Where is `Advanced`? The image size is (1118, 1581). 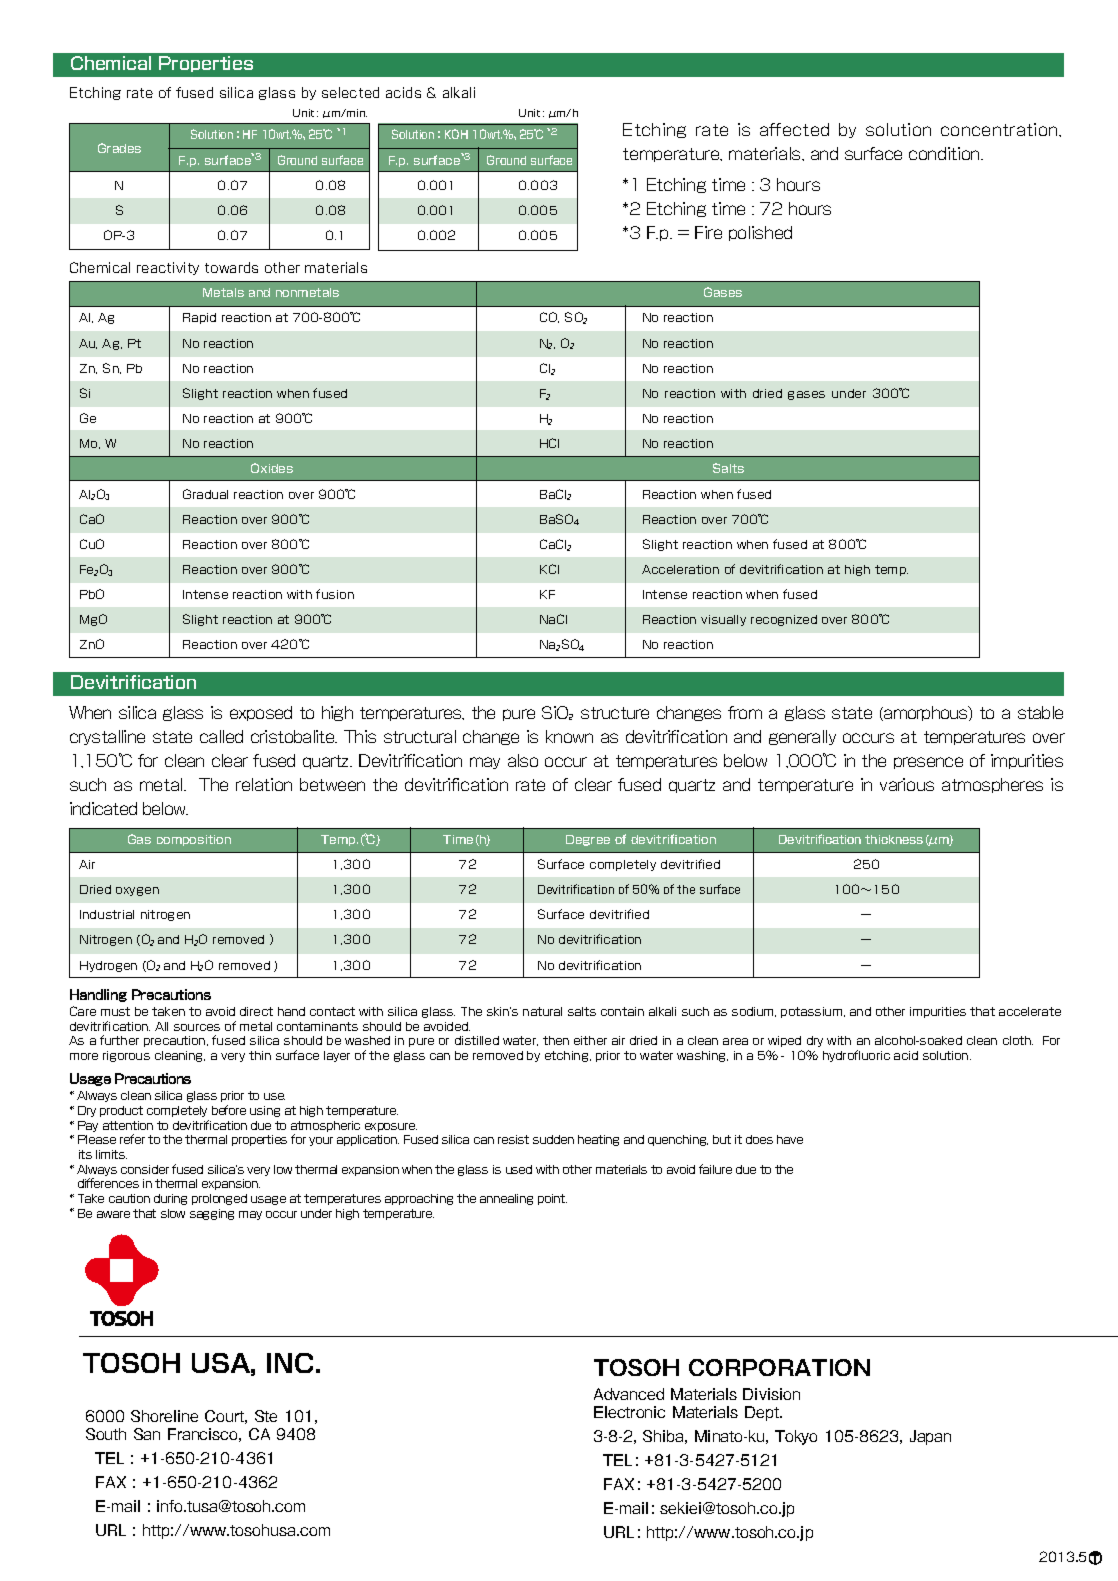 Advanced is located at coordinates (629, 1394).
